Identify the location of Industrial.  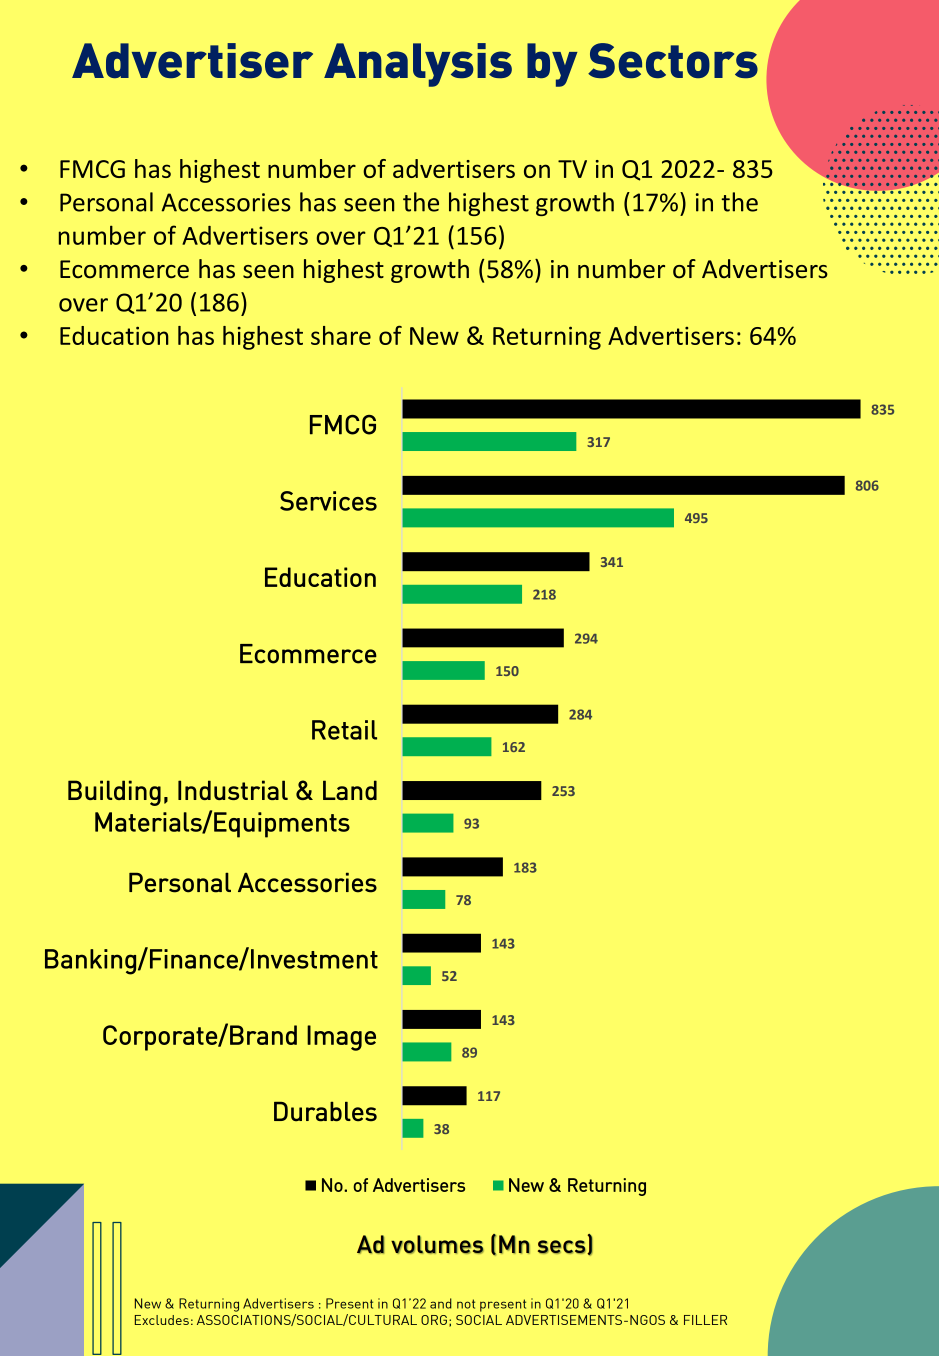
(233, 790).
